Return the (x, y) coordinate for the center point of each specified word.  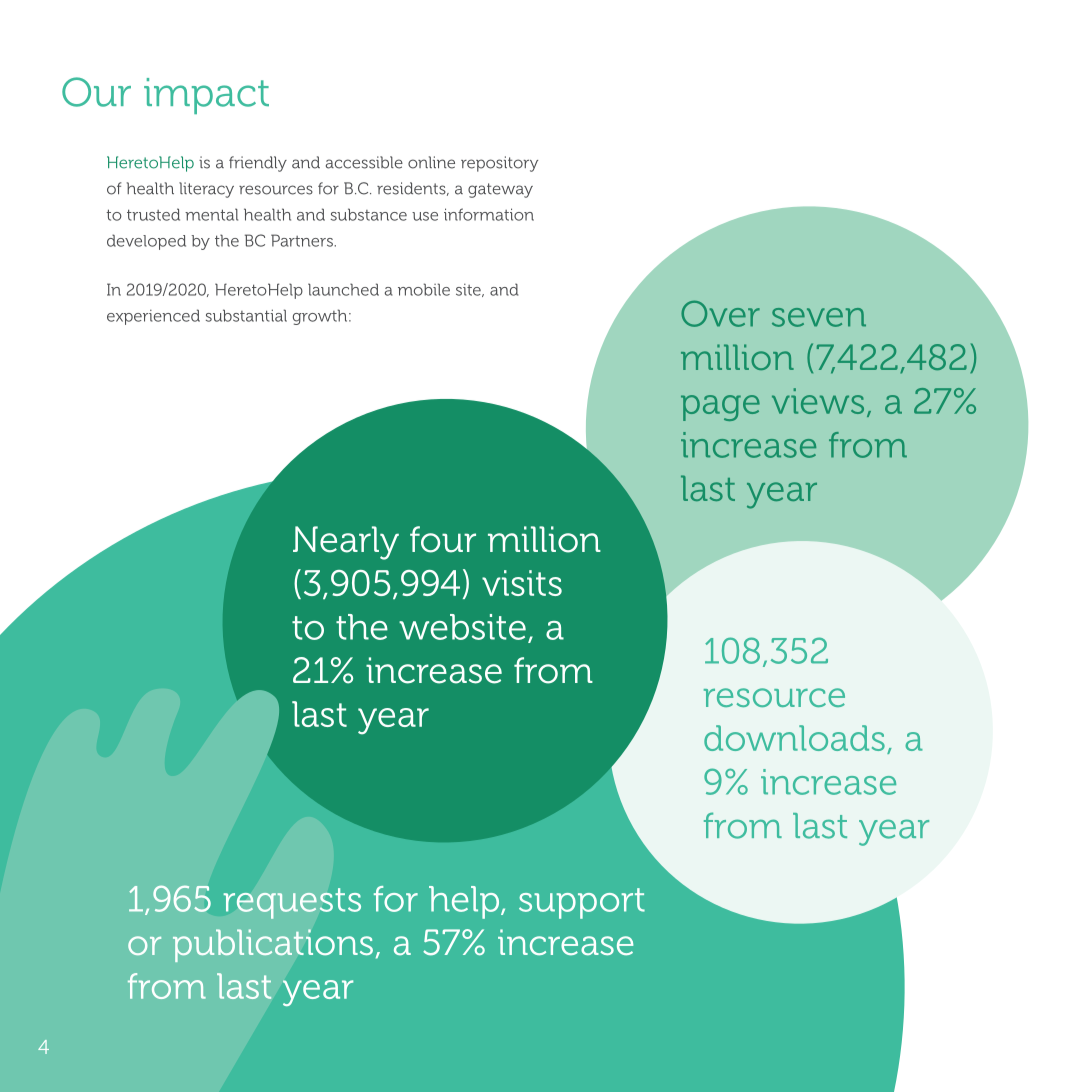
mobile (424, 289)
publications (273, 945)
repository (499, 164)
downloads (794, 738)
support (582, 903)
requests (292, 903)
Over (720, 313)
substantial (246, 315)
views (818, 401)
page (720, 408)
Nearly (346, 543)
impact (206, 96)
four (443, 539)
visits (522, 583)
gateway (500, 190)
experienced (153, 317)
